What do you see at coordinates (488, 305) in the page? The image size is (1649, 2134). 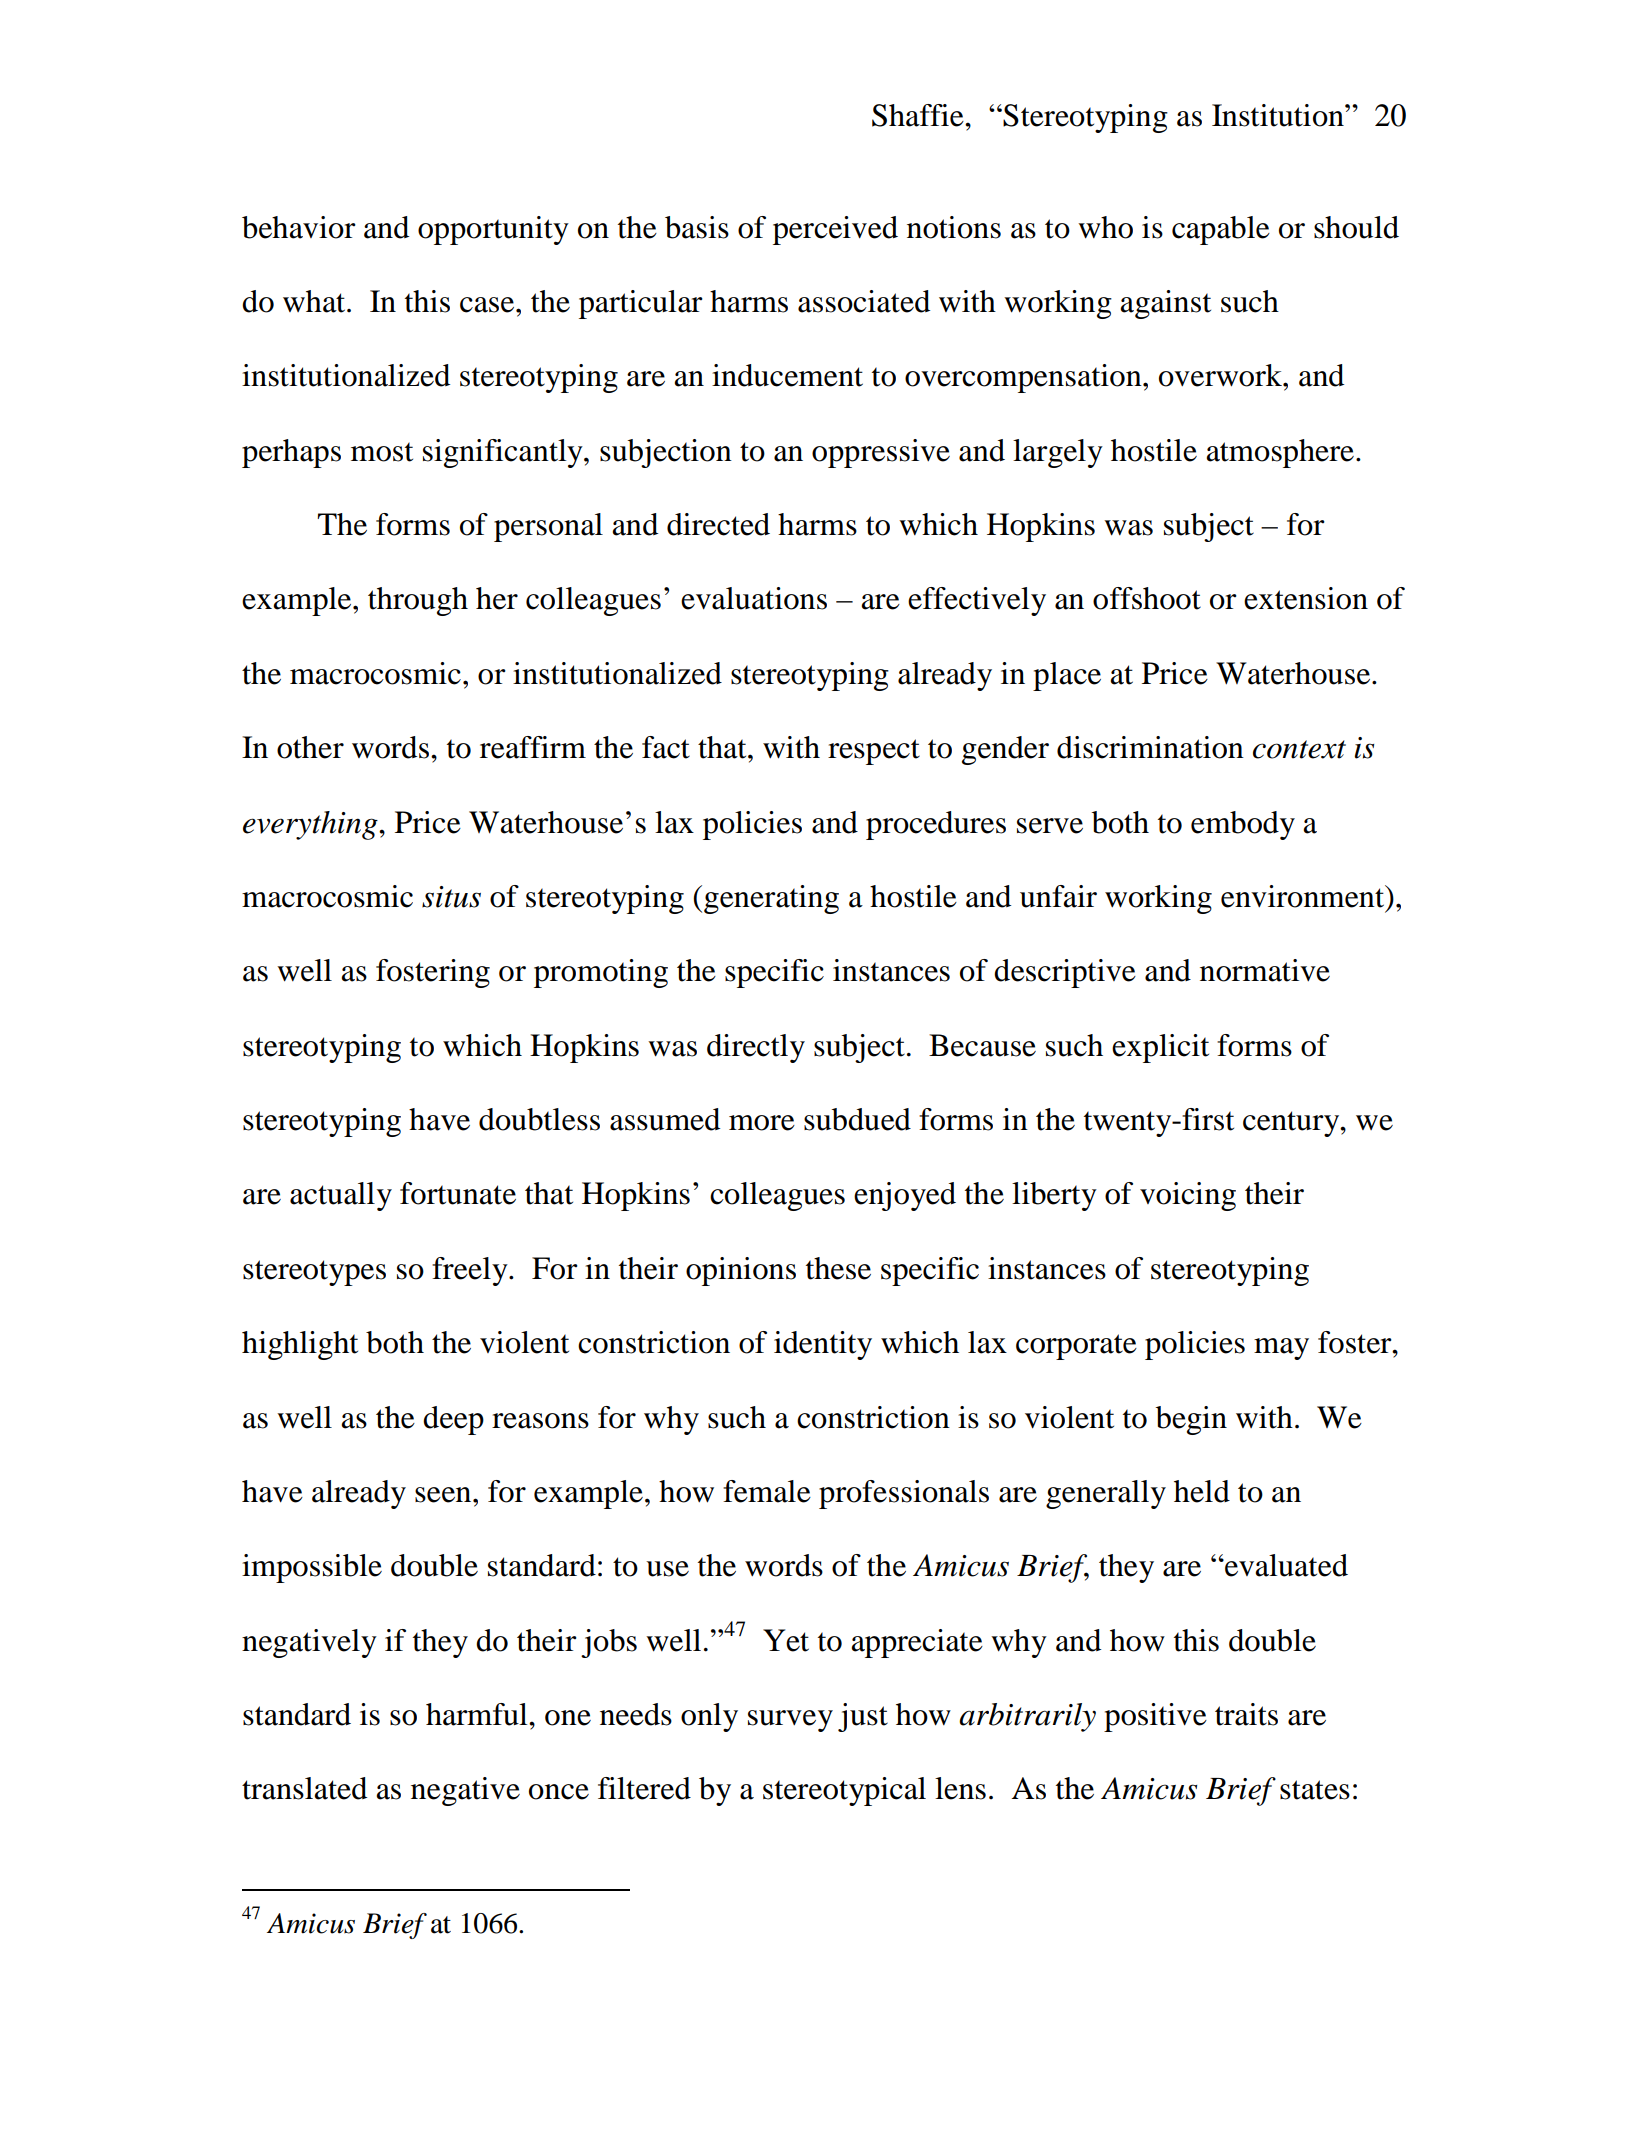 I see `case` at bounding box center [488, 305].
